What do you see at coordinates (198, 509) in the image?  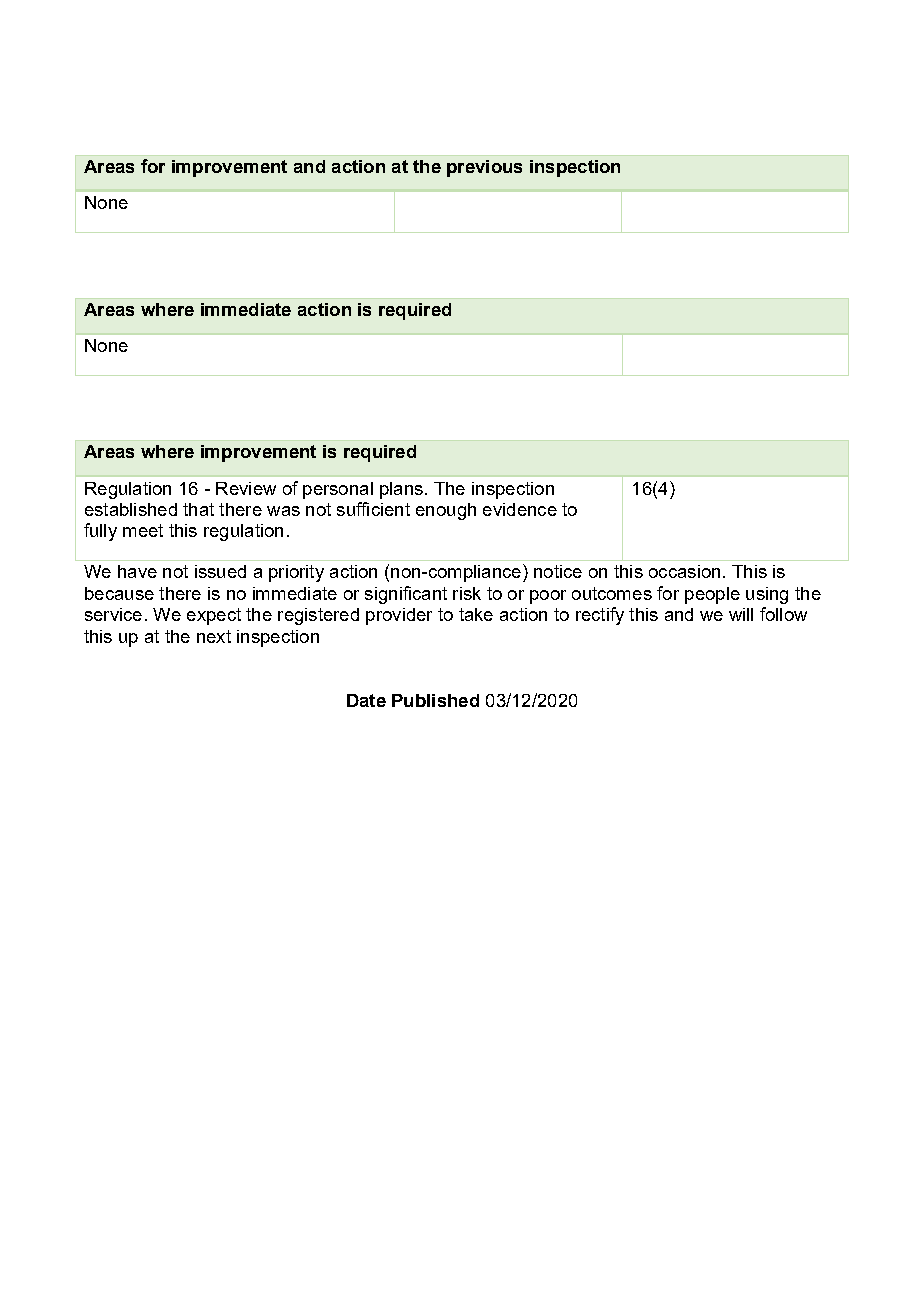 I see `that` at bounding box center [198, 509].
